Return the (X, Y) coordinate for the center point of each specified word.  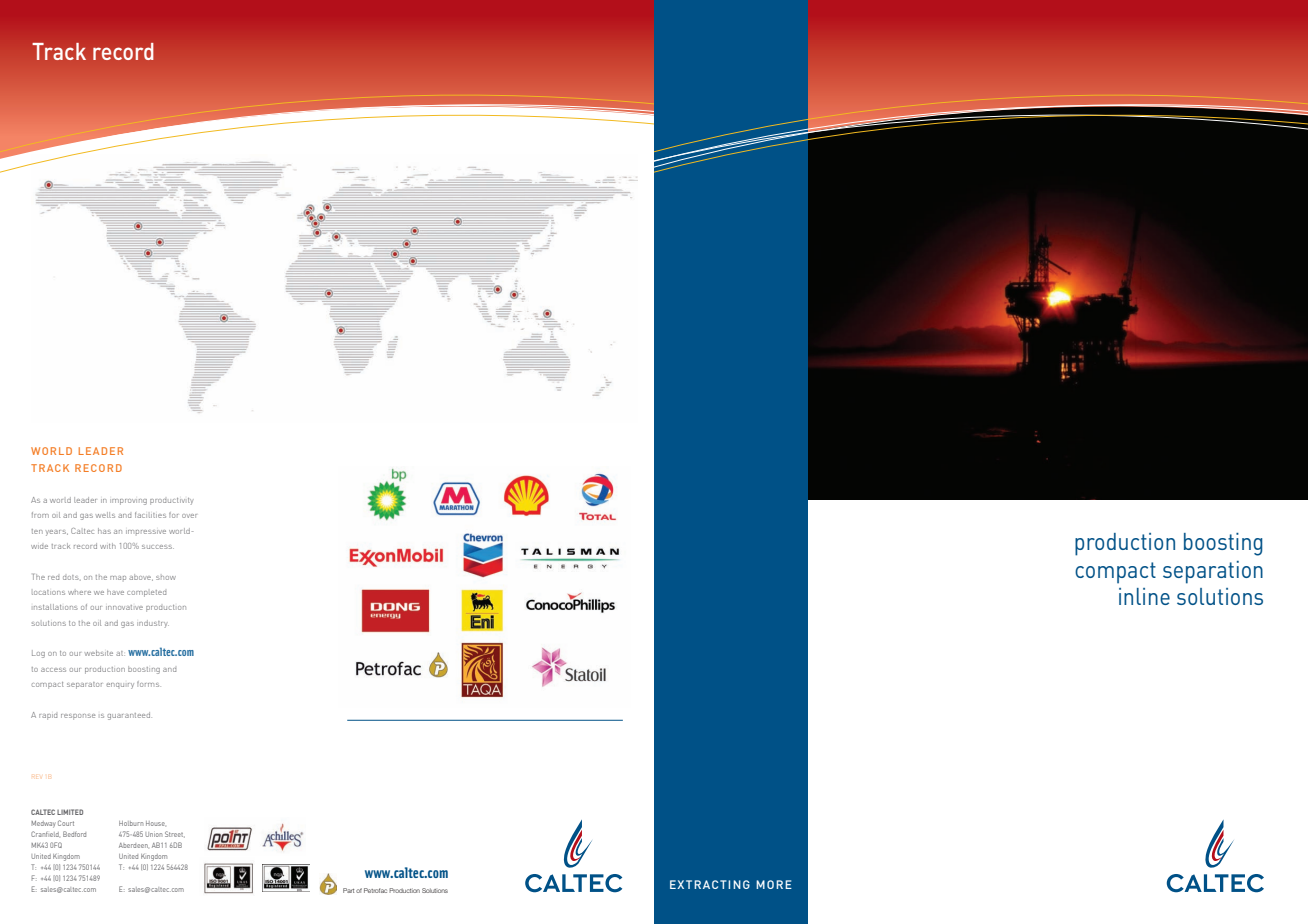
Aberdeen (134, 846)
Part (348, 890)
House (156, 824)
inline (1144, 596)
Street (175, 834)
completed (146, 593)
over (189, 516)
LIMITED (70, 812)
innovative (124, 607)
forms (149, 684)
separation (1213, 572)
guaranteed (130, 716)
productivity (172, 501)
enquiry (120, 686)
